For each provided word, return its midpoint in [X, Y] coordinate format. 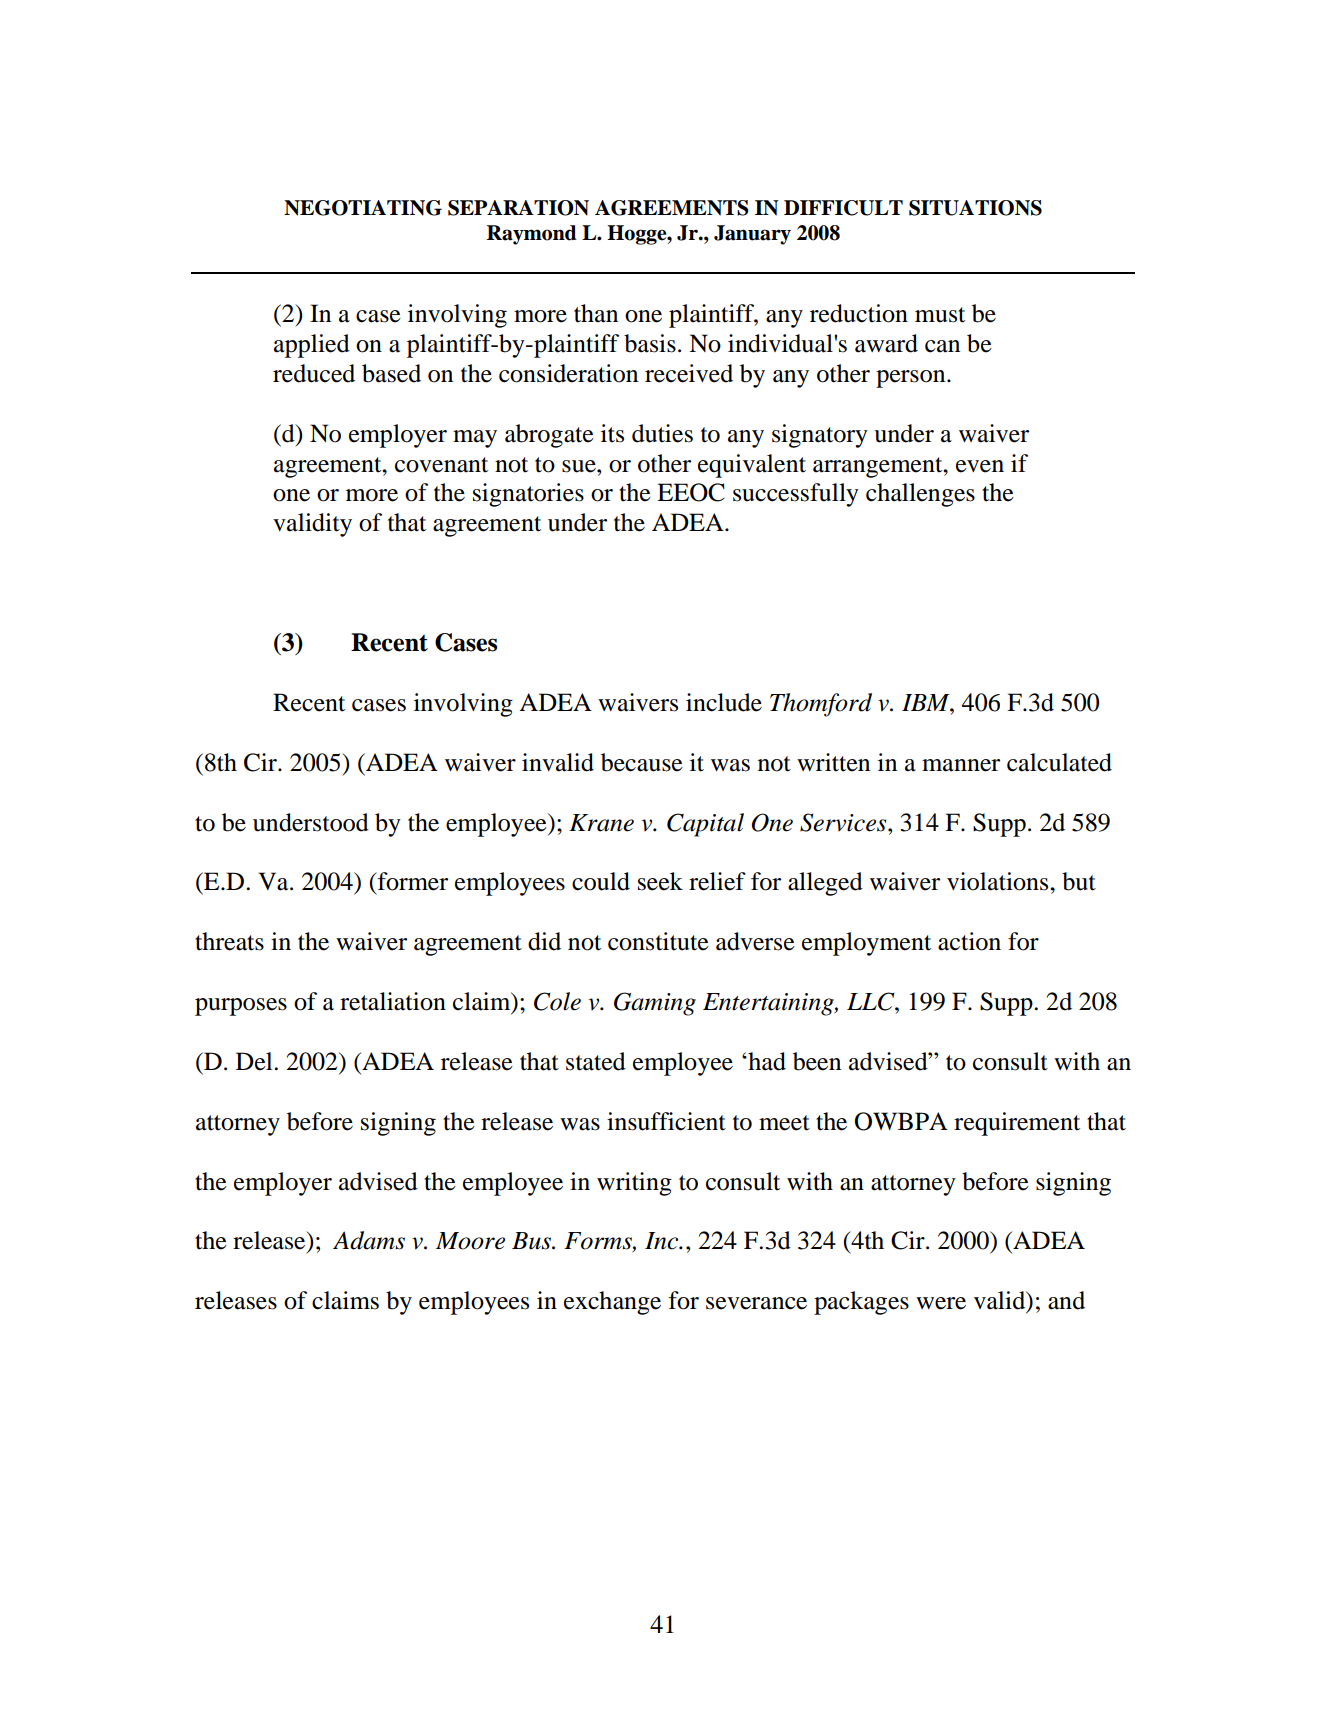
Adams [369, 1240]
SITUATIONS [975, 208]
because [642, 762]
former [411, 881]
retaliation [393, 1001]
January [752, 235]
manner [961, 765]
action [969, 941]
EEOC [691, 492]
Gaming [655, 1004]
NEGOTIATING [363, 208]
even [980, 466]
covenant [441, 465]
